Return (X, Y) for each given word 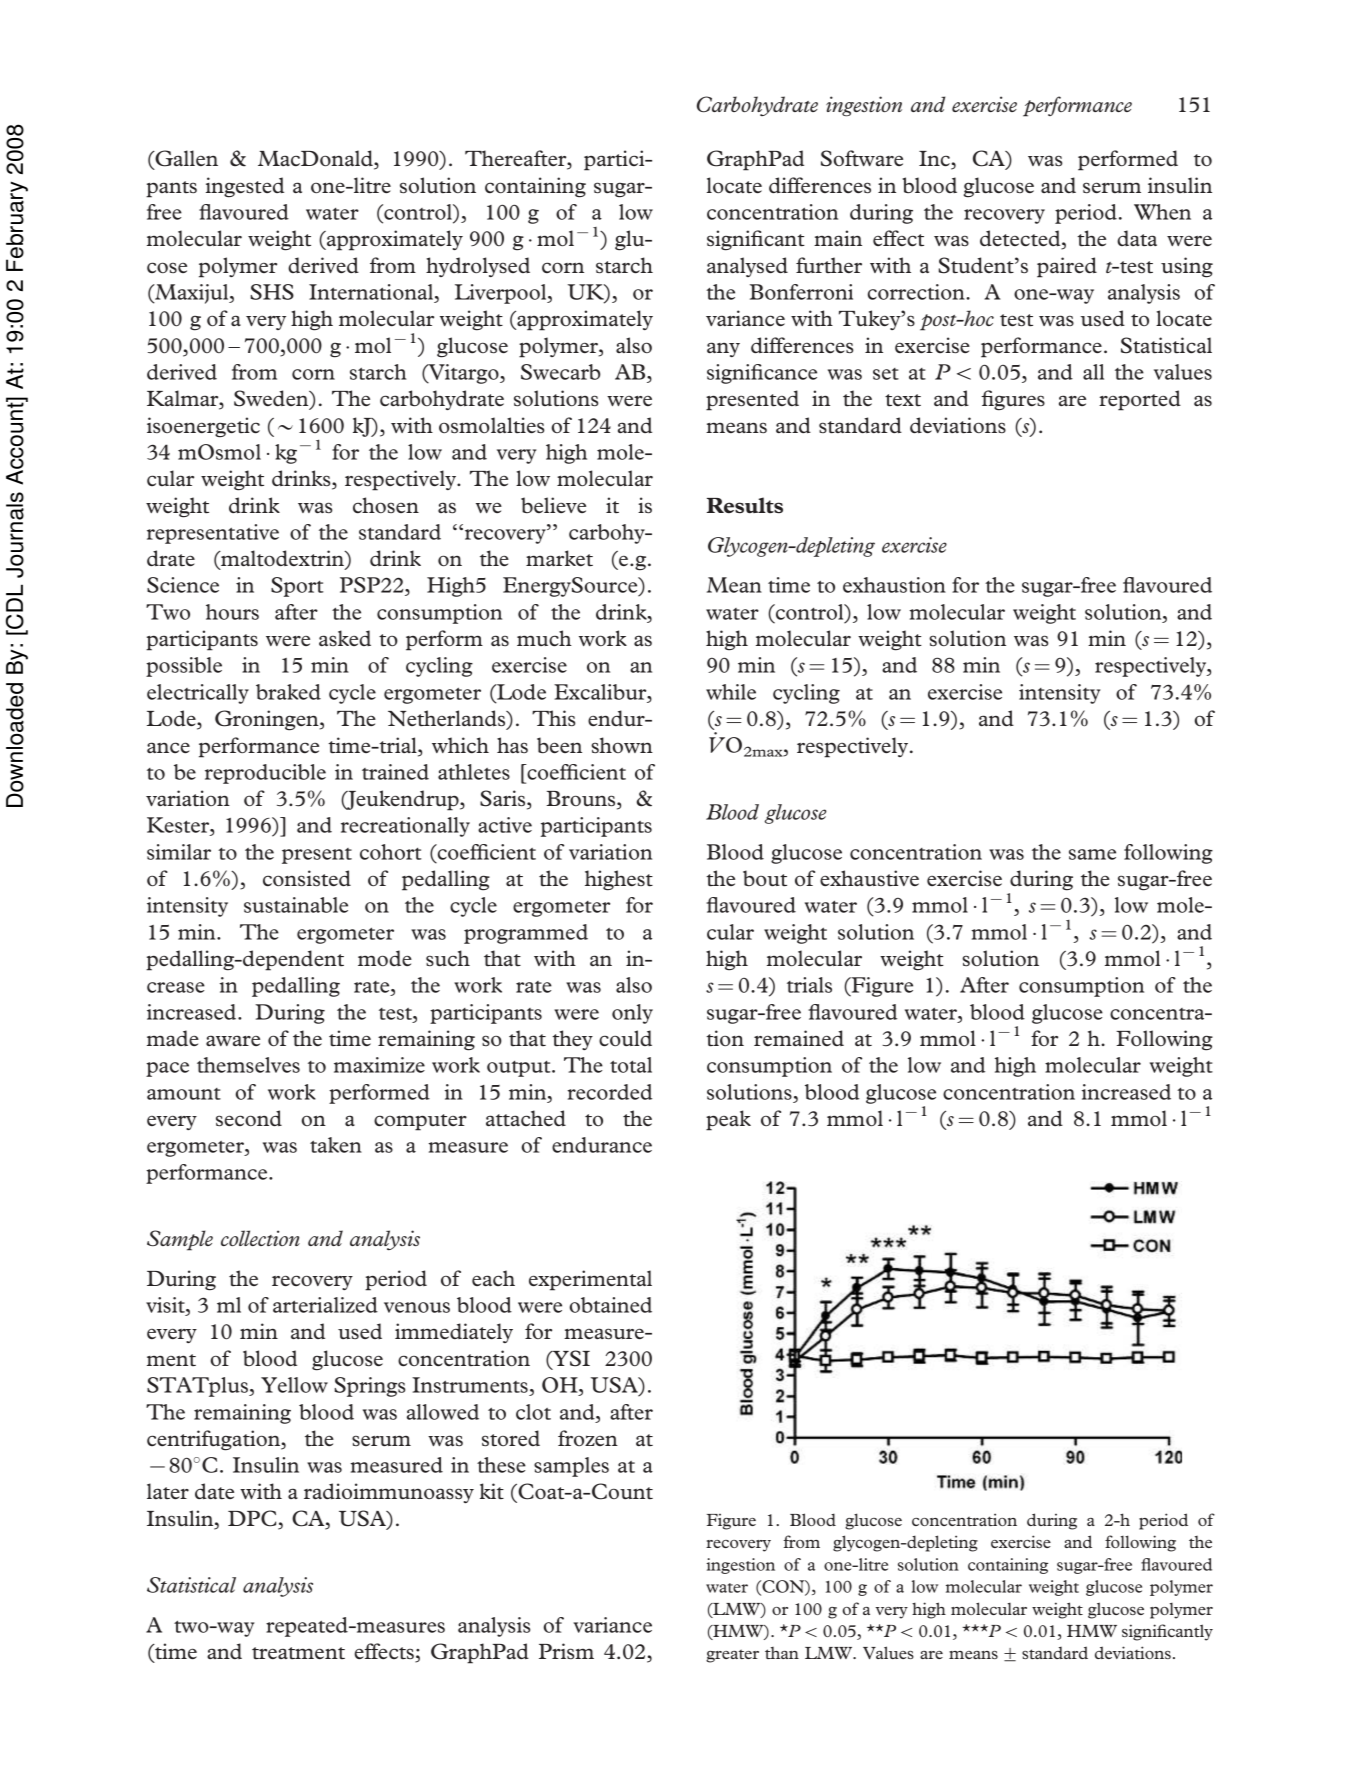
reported (1140, 400)
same (1092, 854)
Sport (297, 587)
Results (745, 505)
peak (728, 1120)
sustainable (296, 905)
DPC (253, 1519)
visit (166, 1305)
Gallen (185, 159)
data (1137, 238)
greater (732, 1656)
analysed (747, 267)
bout (765, 878)
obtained (610, 1305)
